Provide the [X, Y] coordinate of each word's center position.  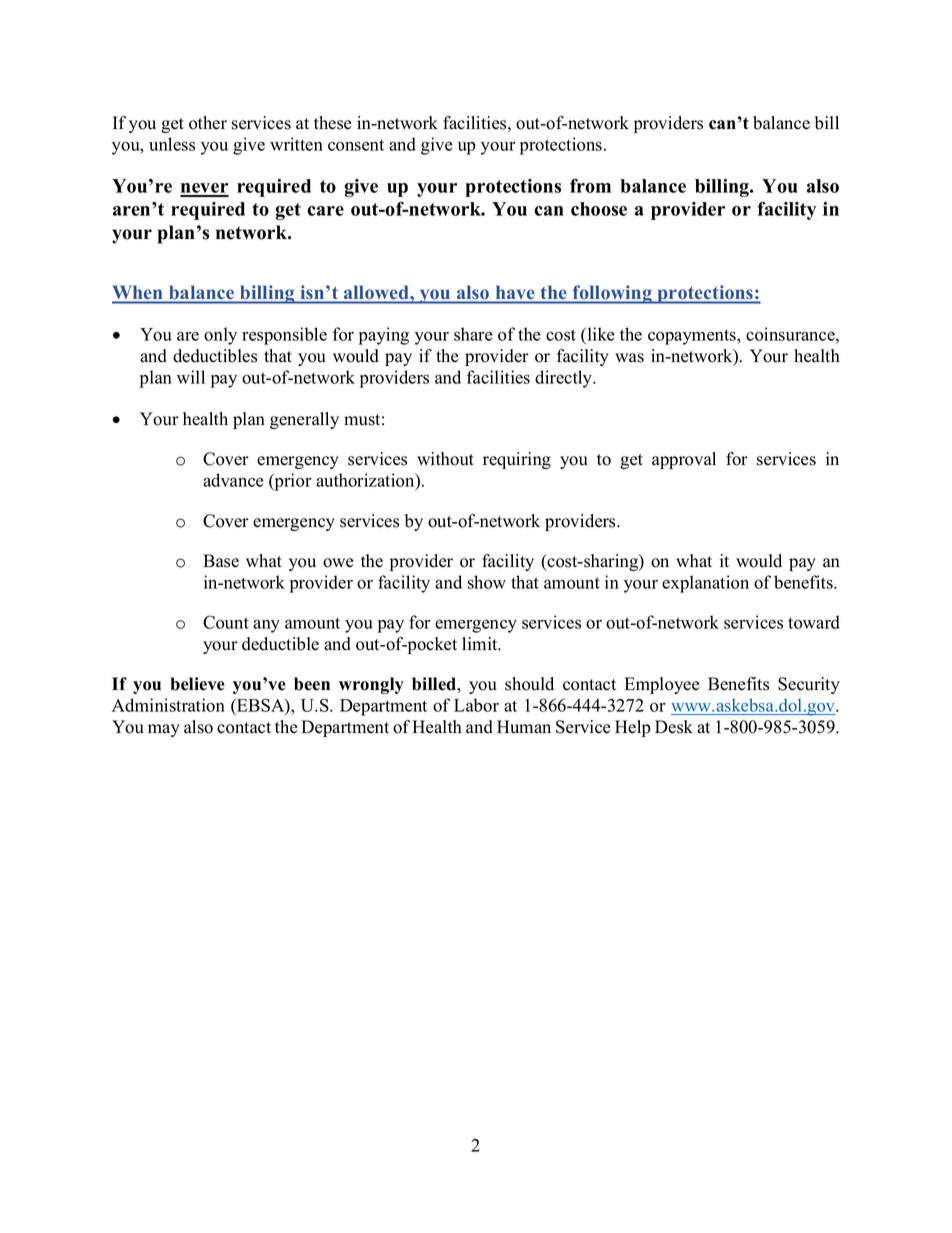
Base [221, 561]
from [590, 185]
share [473, 334]
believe [197, 684]
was [629, 358]
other [208, 123]
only [220, 336]
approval [684, 460]
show [487, 582]
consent [356, 145]
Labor [476, 705]
